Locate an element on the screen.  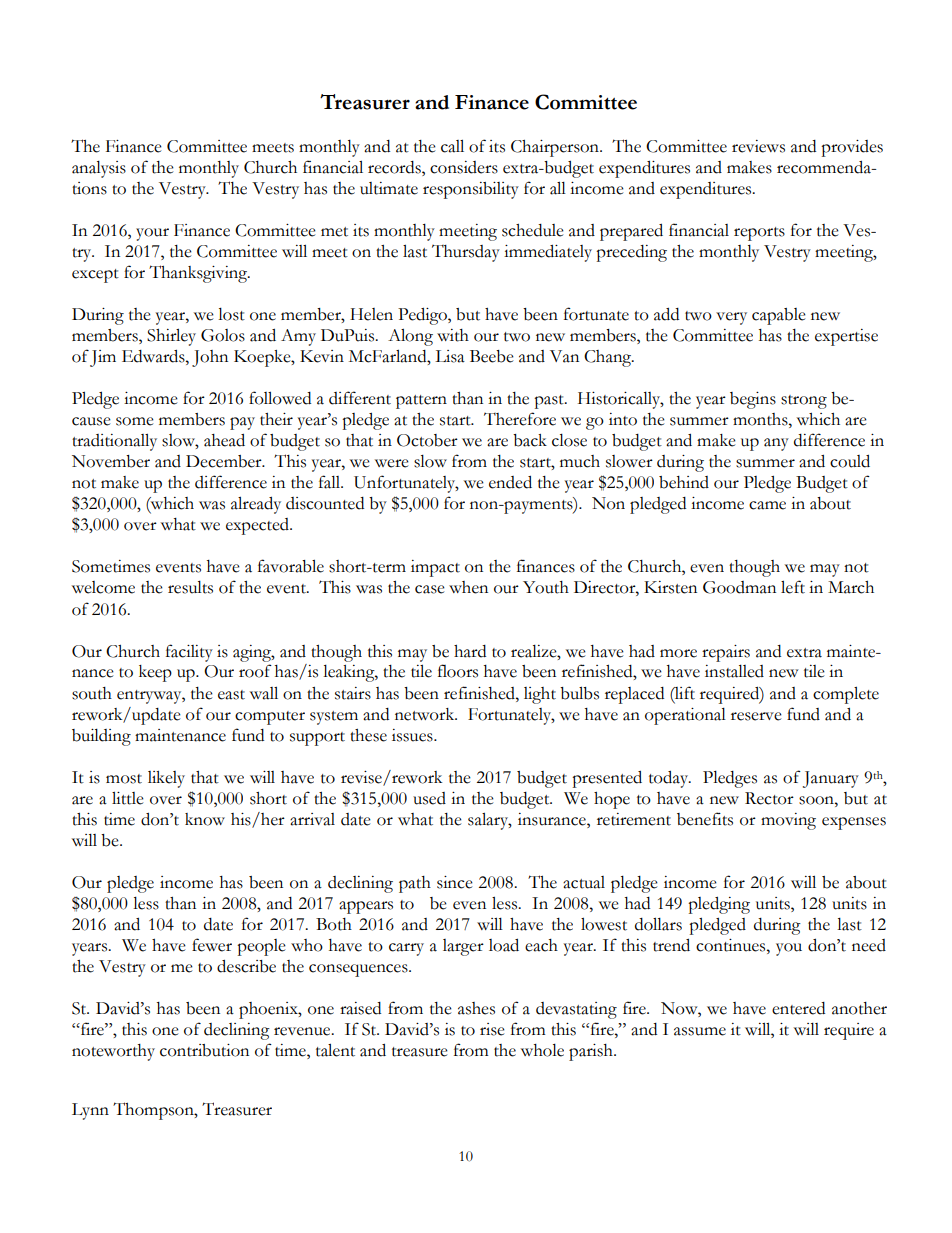
reviews is located at coordinates (758, 146).
